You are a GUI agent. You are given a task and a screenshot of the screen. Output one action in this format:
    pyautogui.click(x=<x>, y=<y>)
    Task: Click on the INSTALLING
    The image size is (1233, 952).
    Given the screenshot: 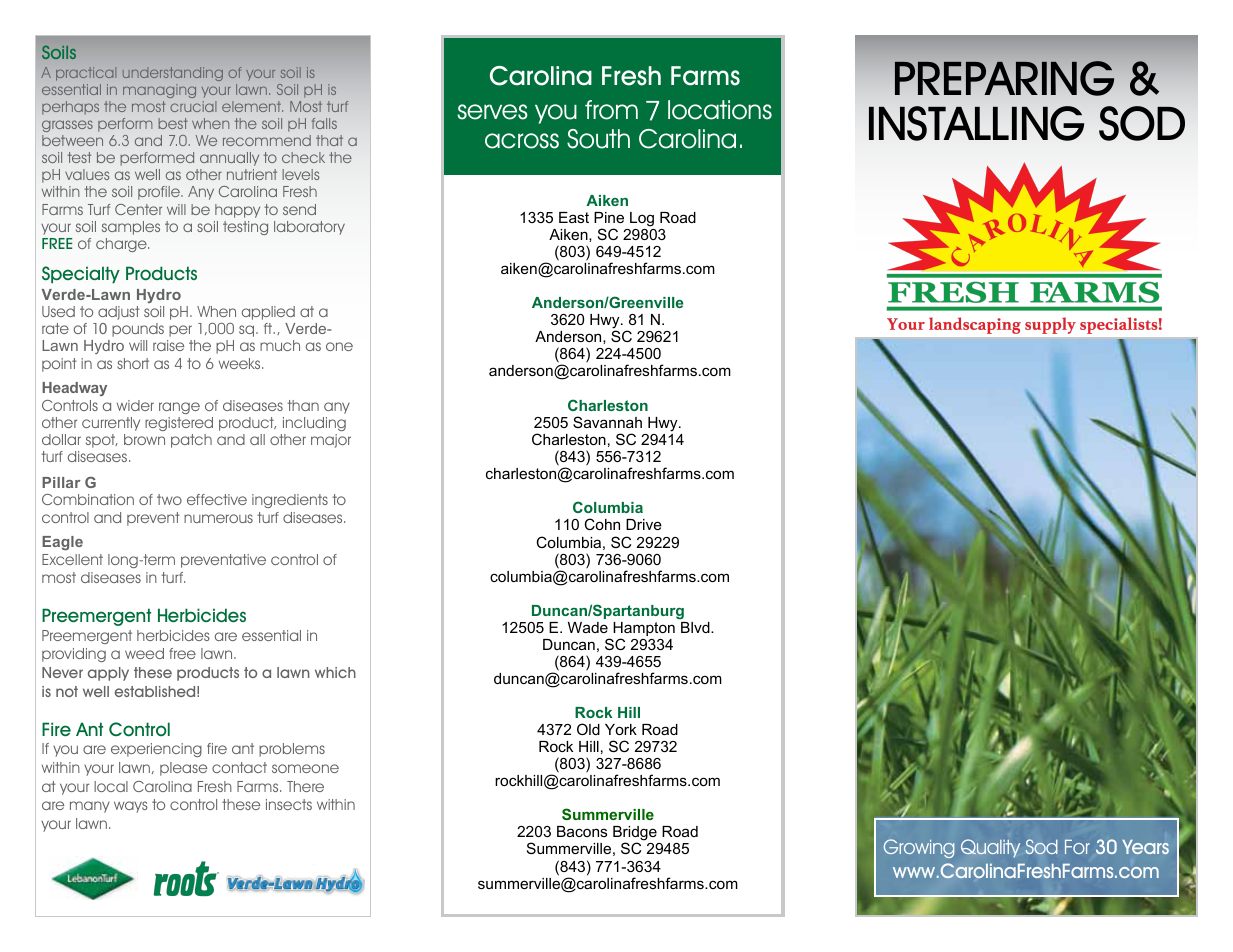 What is the action you would take?
    pyautogui.click(x=976, y=123)
